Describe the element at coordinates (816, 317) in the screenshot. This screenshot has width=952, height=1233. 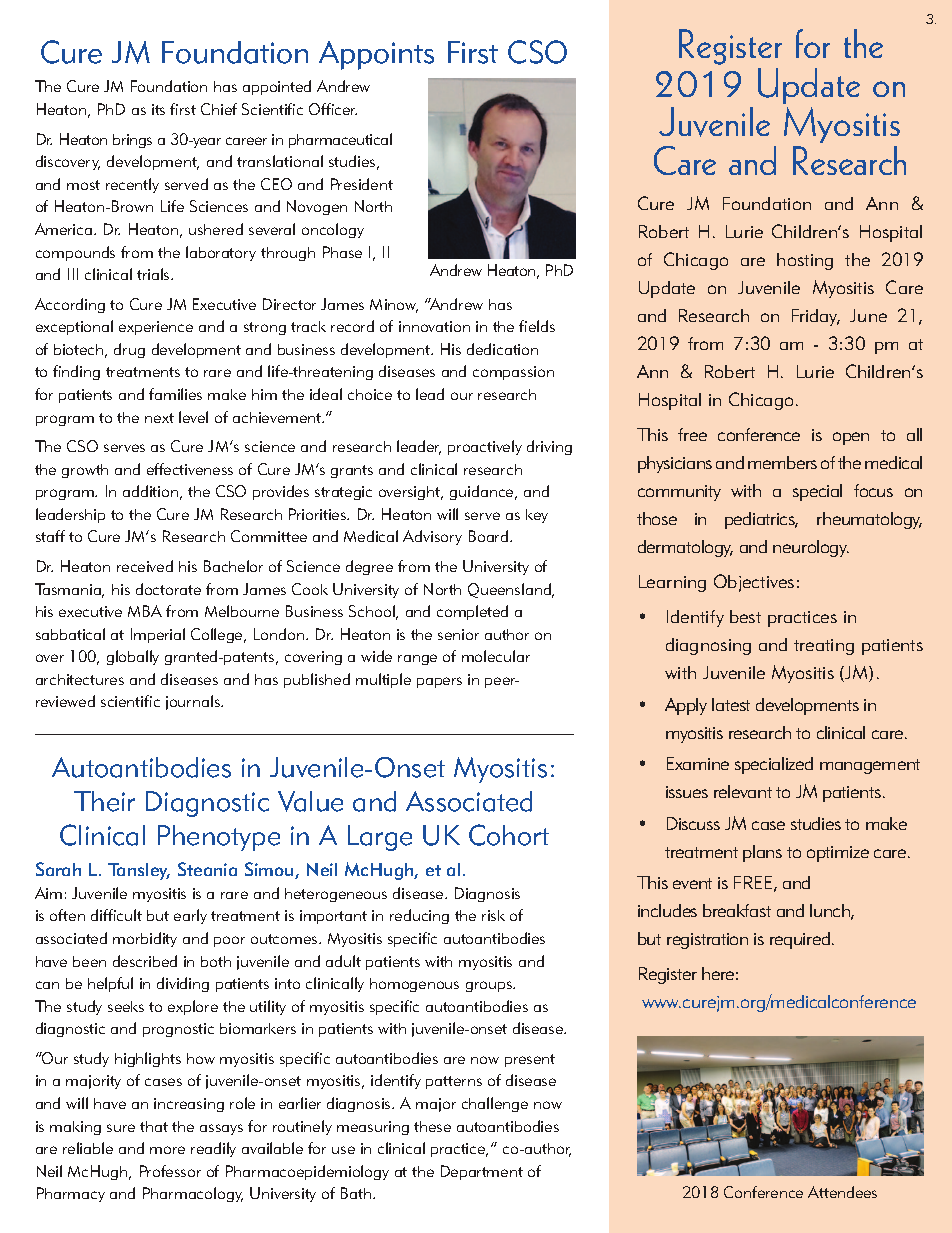
I see `Friday` at that location.
